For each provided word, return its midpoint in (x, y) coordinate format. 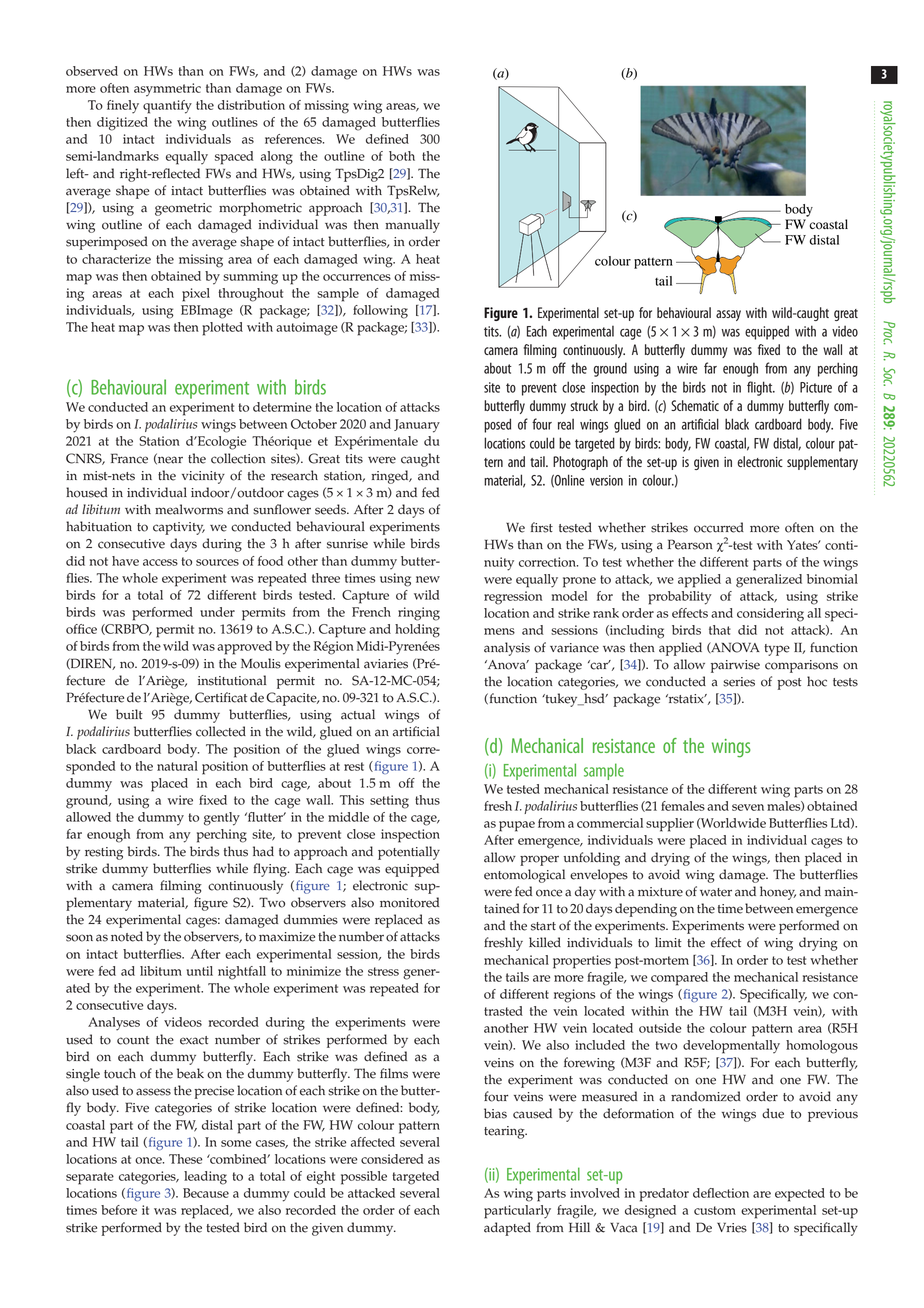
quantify (167, 107)
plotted (222, 329)
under (217, 612)
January (417, 426)
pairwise (735, 666)
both (402, 156)
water (716, 892)
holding (417, 631)
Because (206, 1193)
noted (127, 936)
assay (728, 315)
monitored (409, 902)
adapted (507, 1229)
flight (761, 388)
